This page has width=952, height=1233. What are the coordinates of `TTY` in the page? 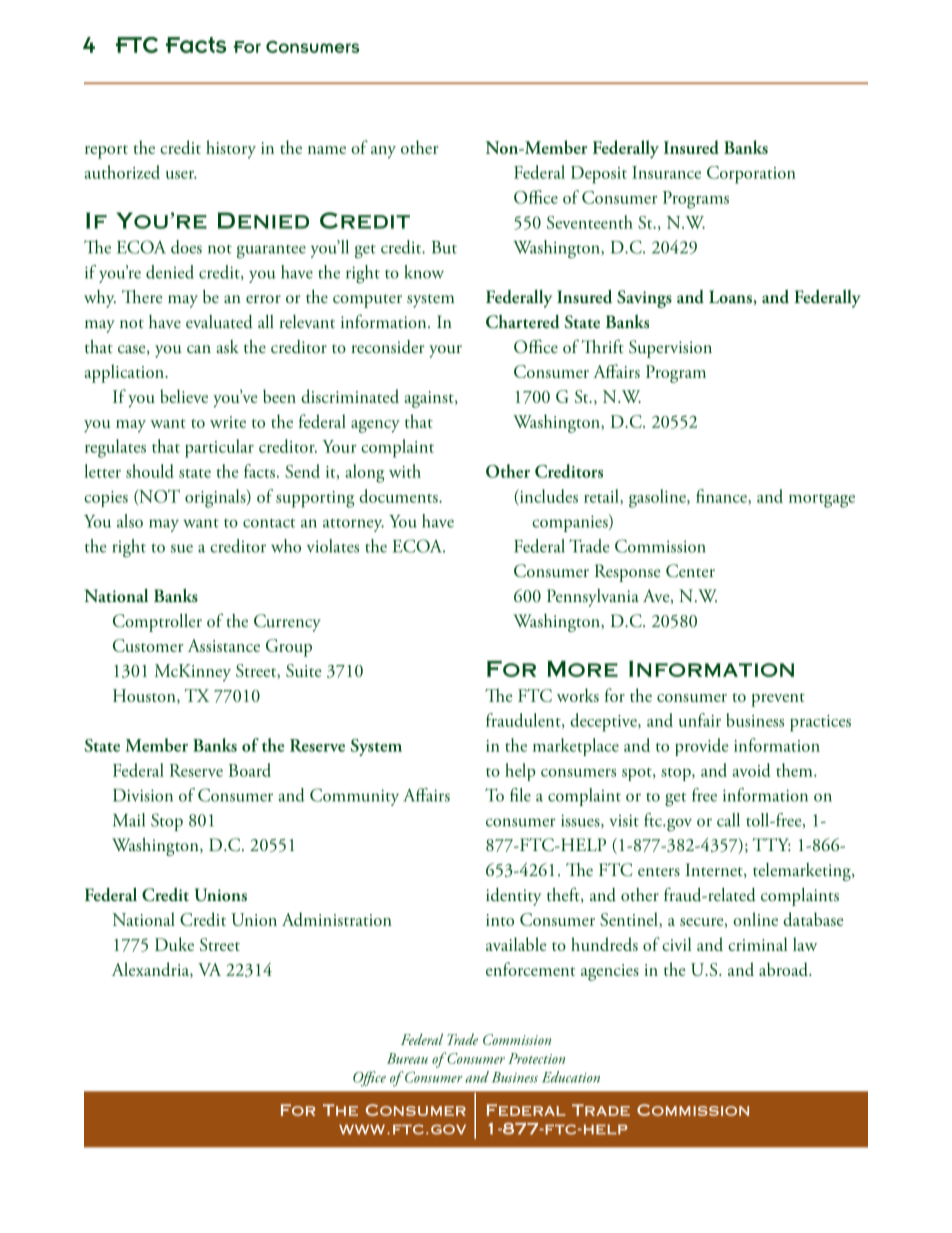 It's located at (771, 844).
